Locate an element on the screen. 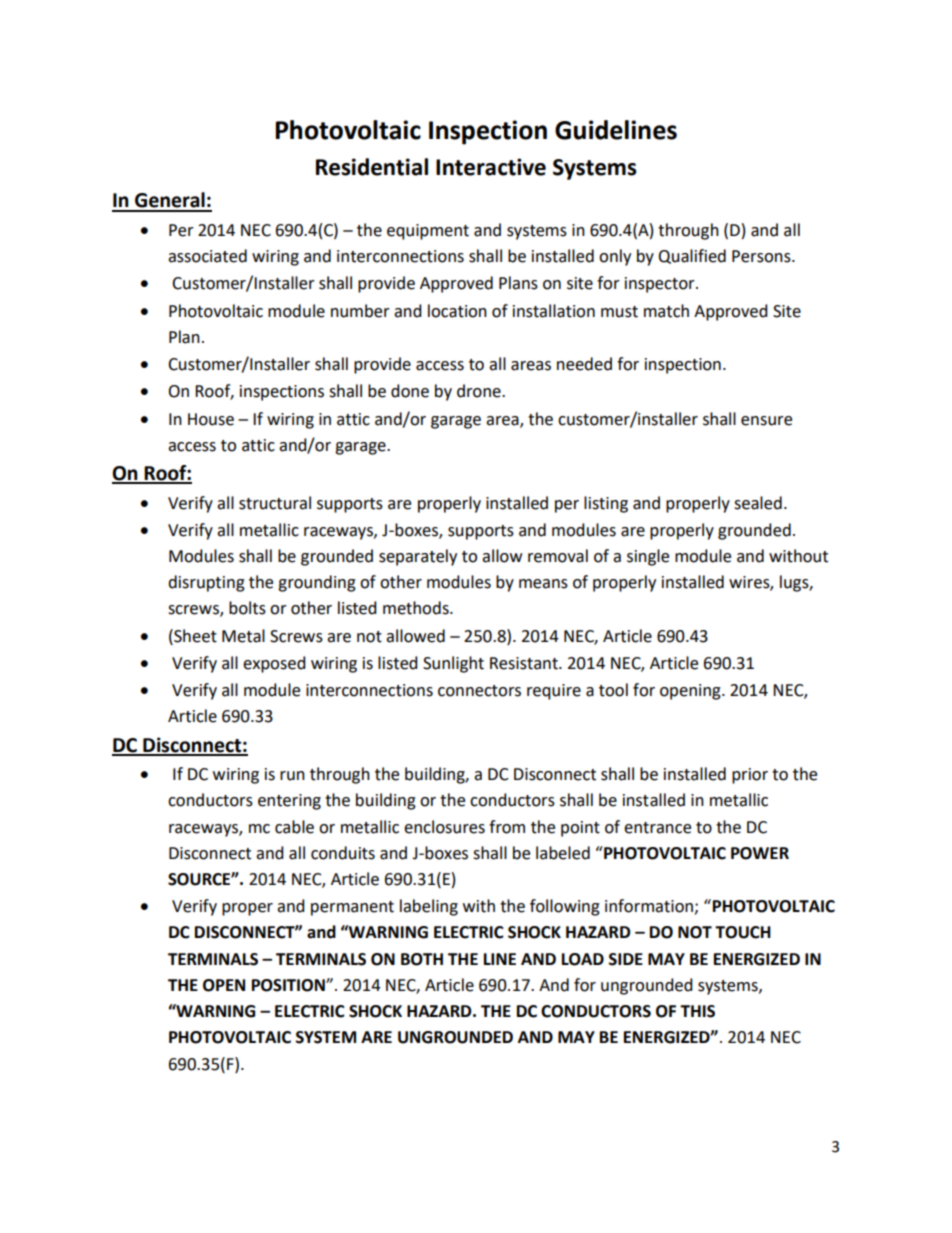 The width and height of the screenshot is (952, 1233). Interactive is located at coordinates (491, 167).
